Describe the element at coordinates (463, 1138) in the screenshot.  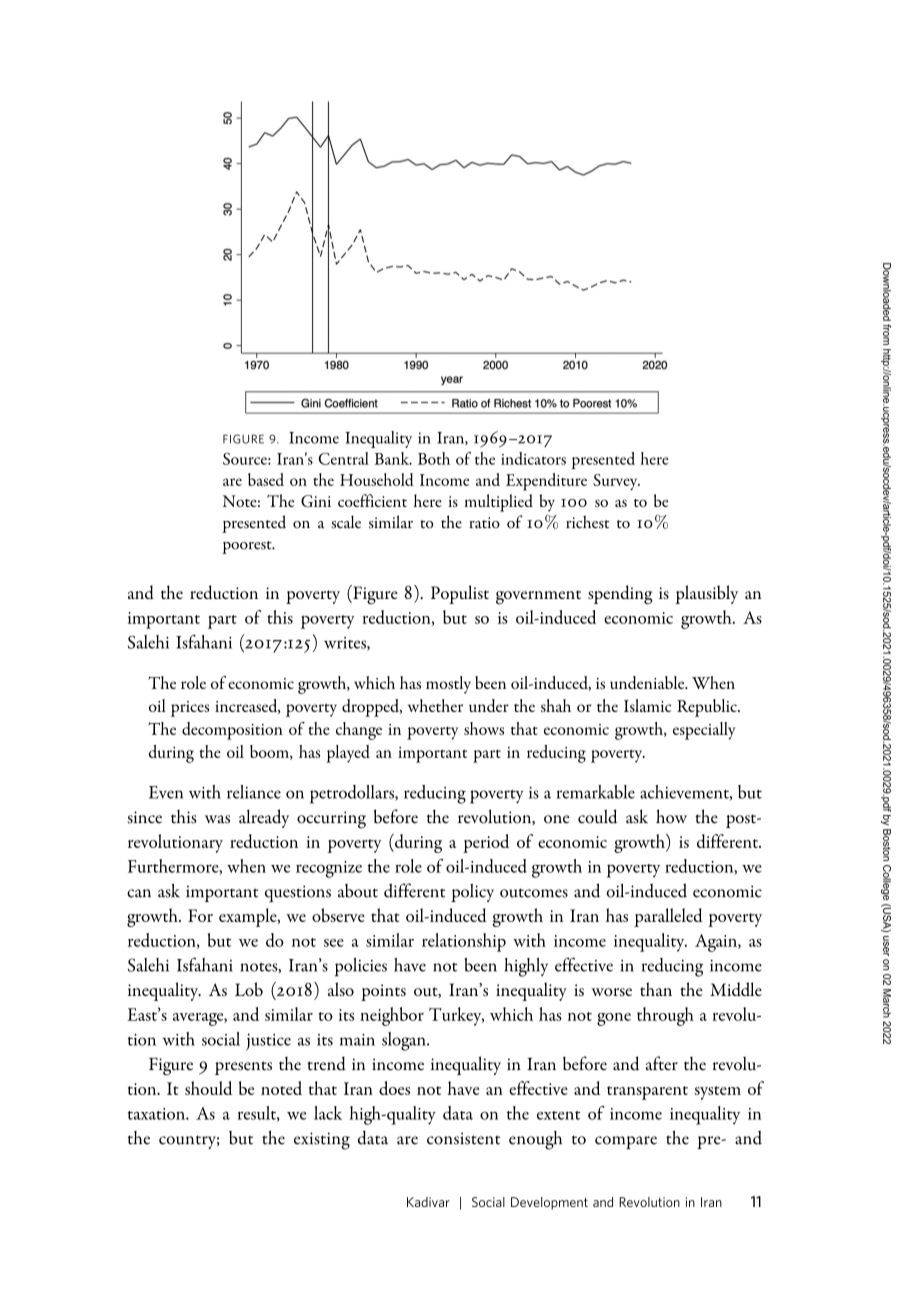
I see `consistent` at that location.
